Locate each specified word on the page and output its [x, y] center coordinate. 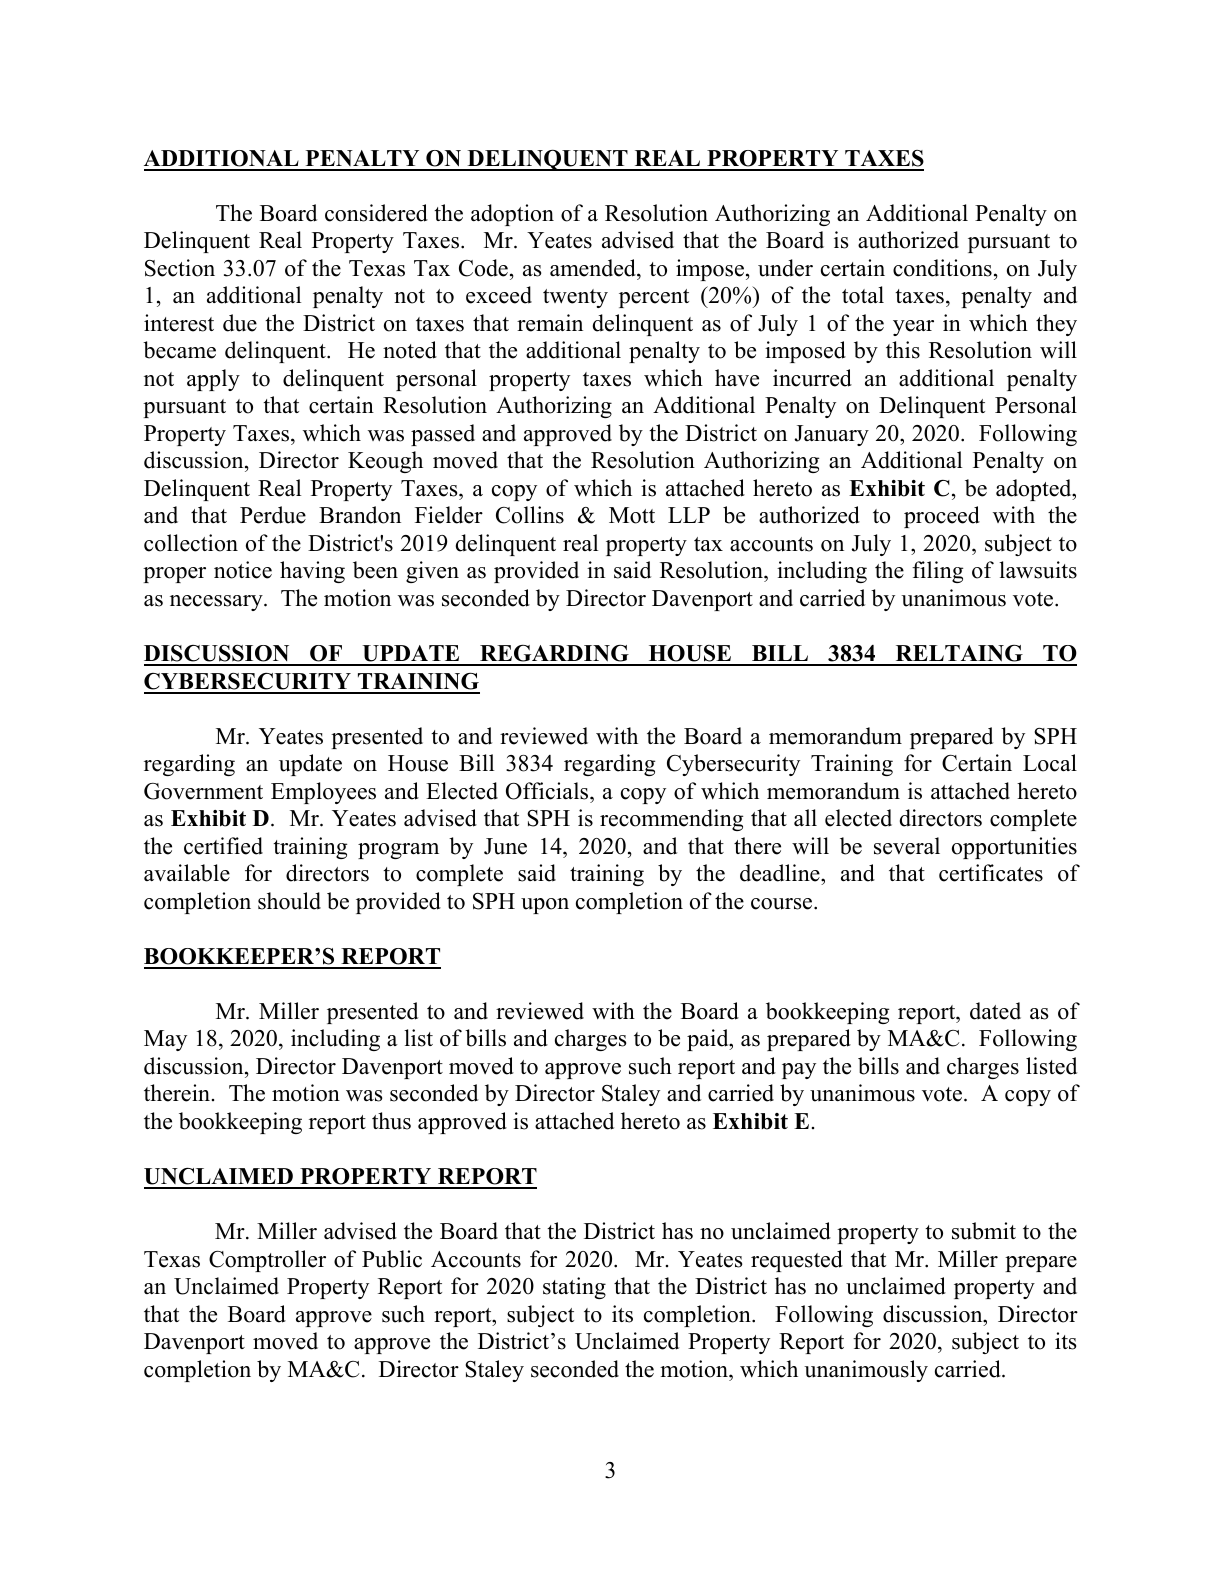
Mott [632, 515]
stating [574, 1288]
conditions [942, 268]
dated [995, 1011]
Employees [323, 793]
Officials [548, 791]
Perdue [273, 515]
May [165, 1040]
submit [984, 1231]
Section [180, 268]
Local [1050, 763]
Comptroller [267, 1261]
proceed [942, 517]
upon [545, 906]
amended [594, 268]
